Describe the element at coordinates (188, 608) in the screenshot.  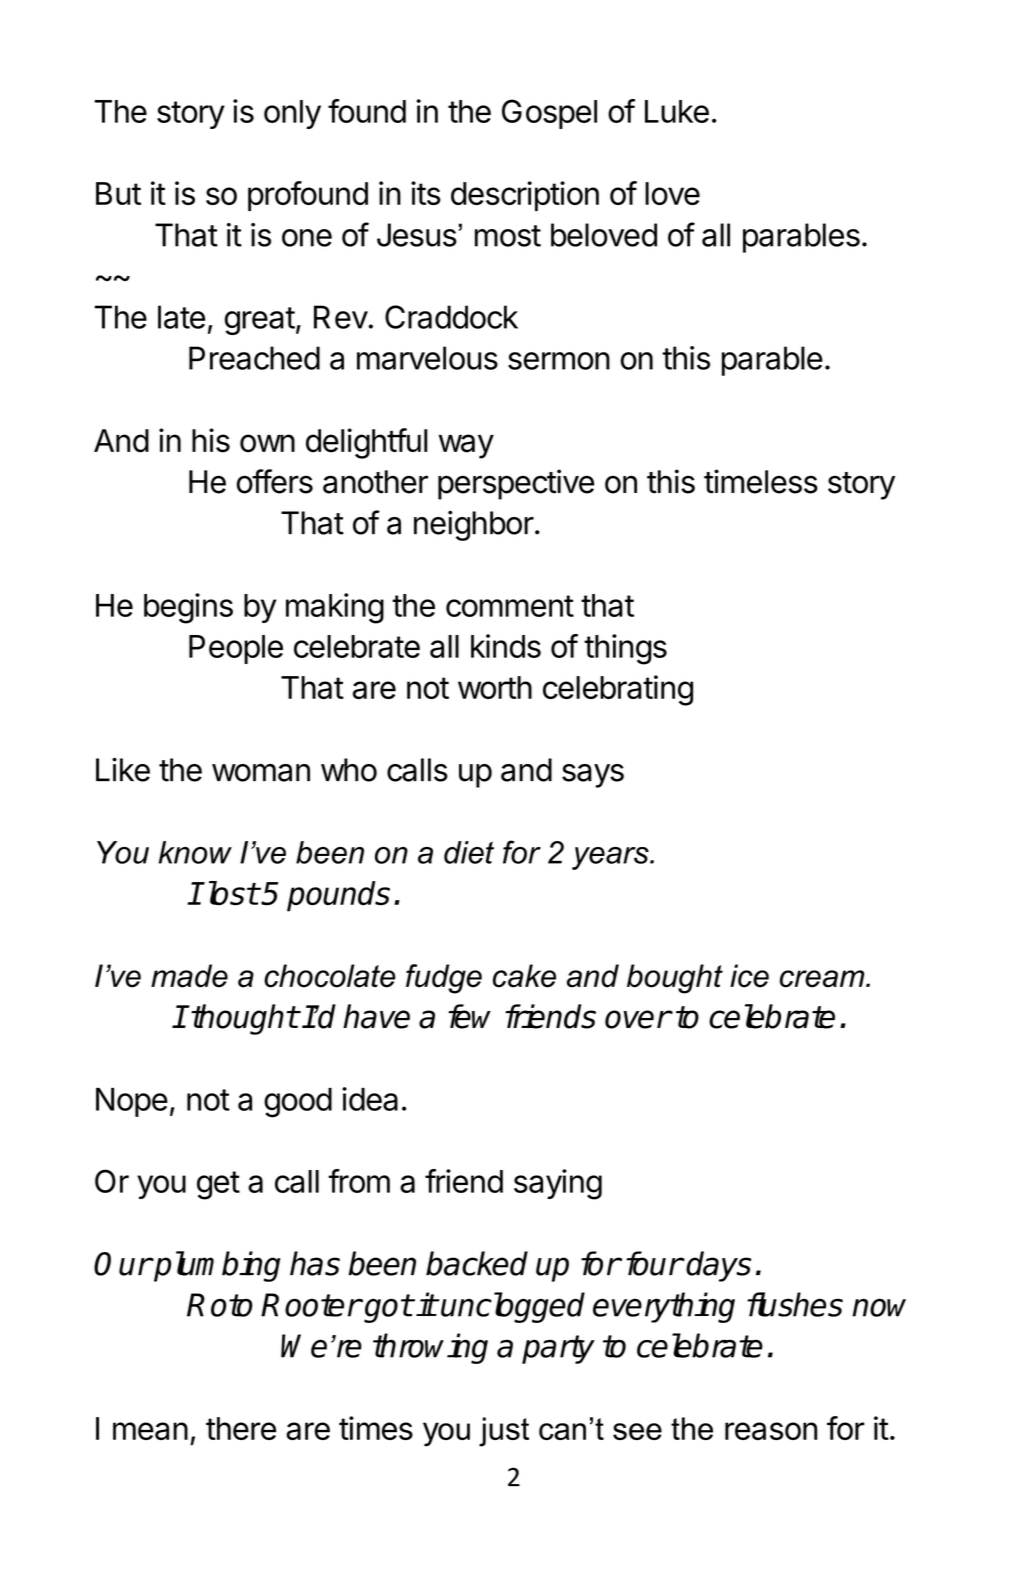
I see `begins` at that location.
